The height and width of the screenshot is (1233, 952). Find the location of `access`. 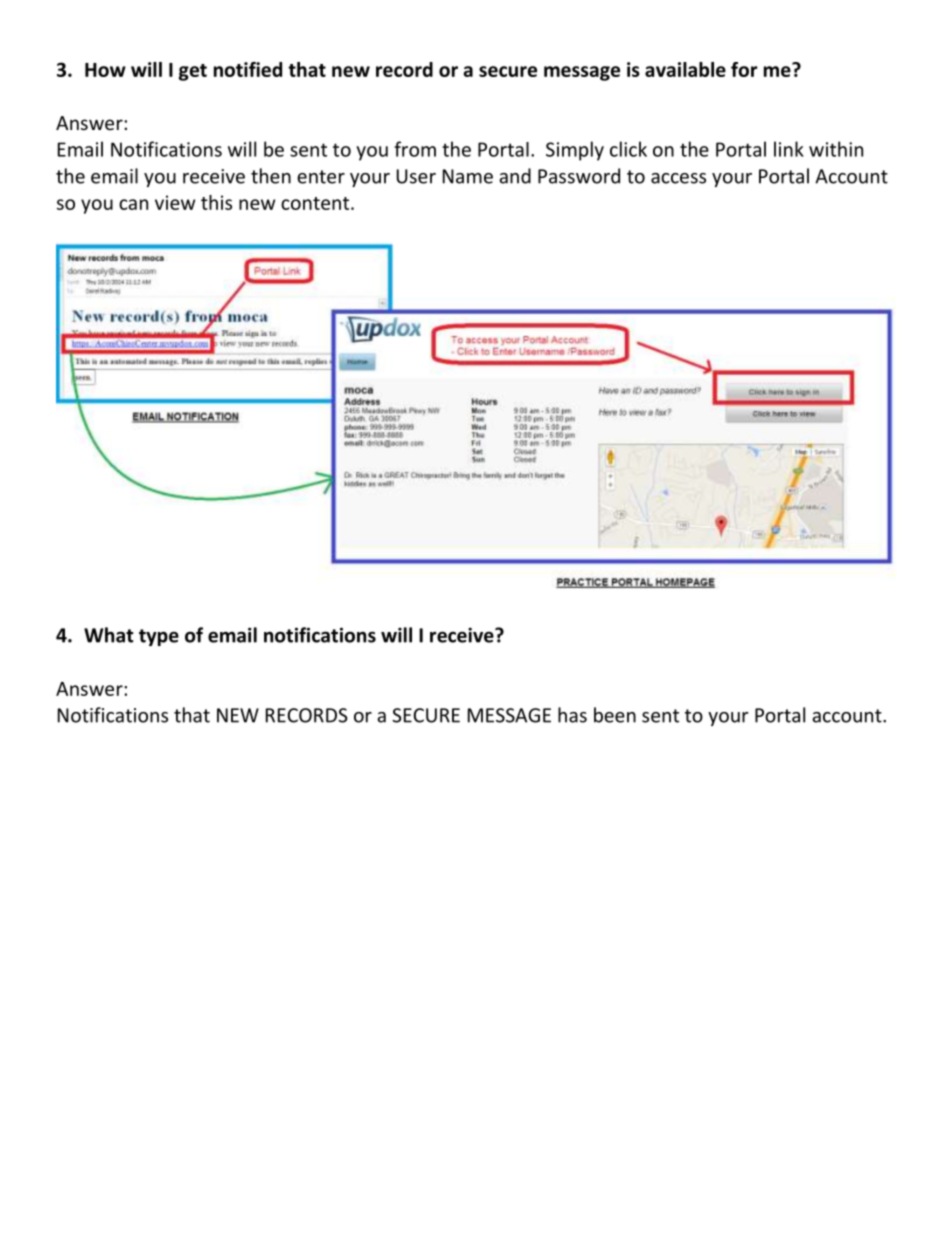

access is located at coordinates (678, 178).
